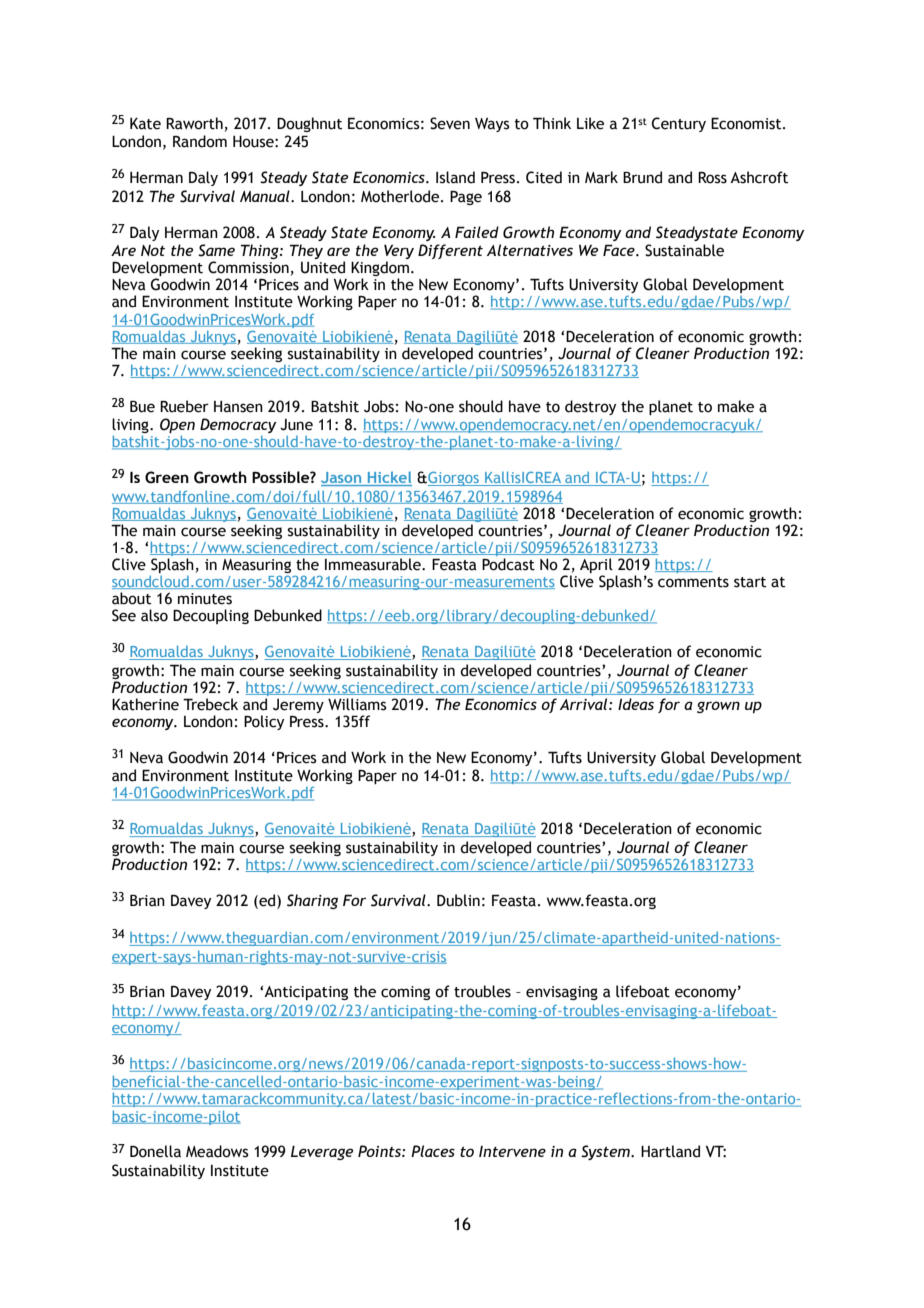 Image resolution: width=924 pixels, height=1308 pixels. Describe the element at coordinates (455, 177) in the screenshot. I see `Island` at that location.
